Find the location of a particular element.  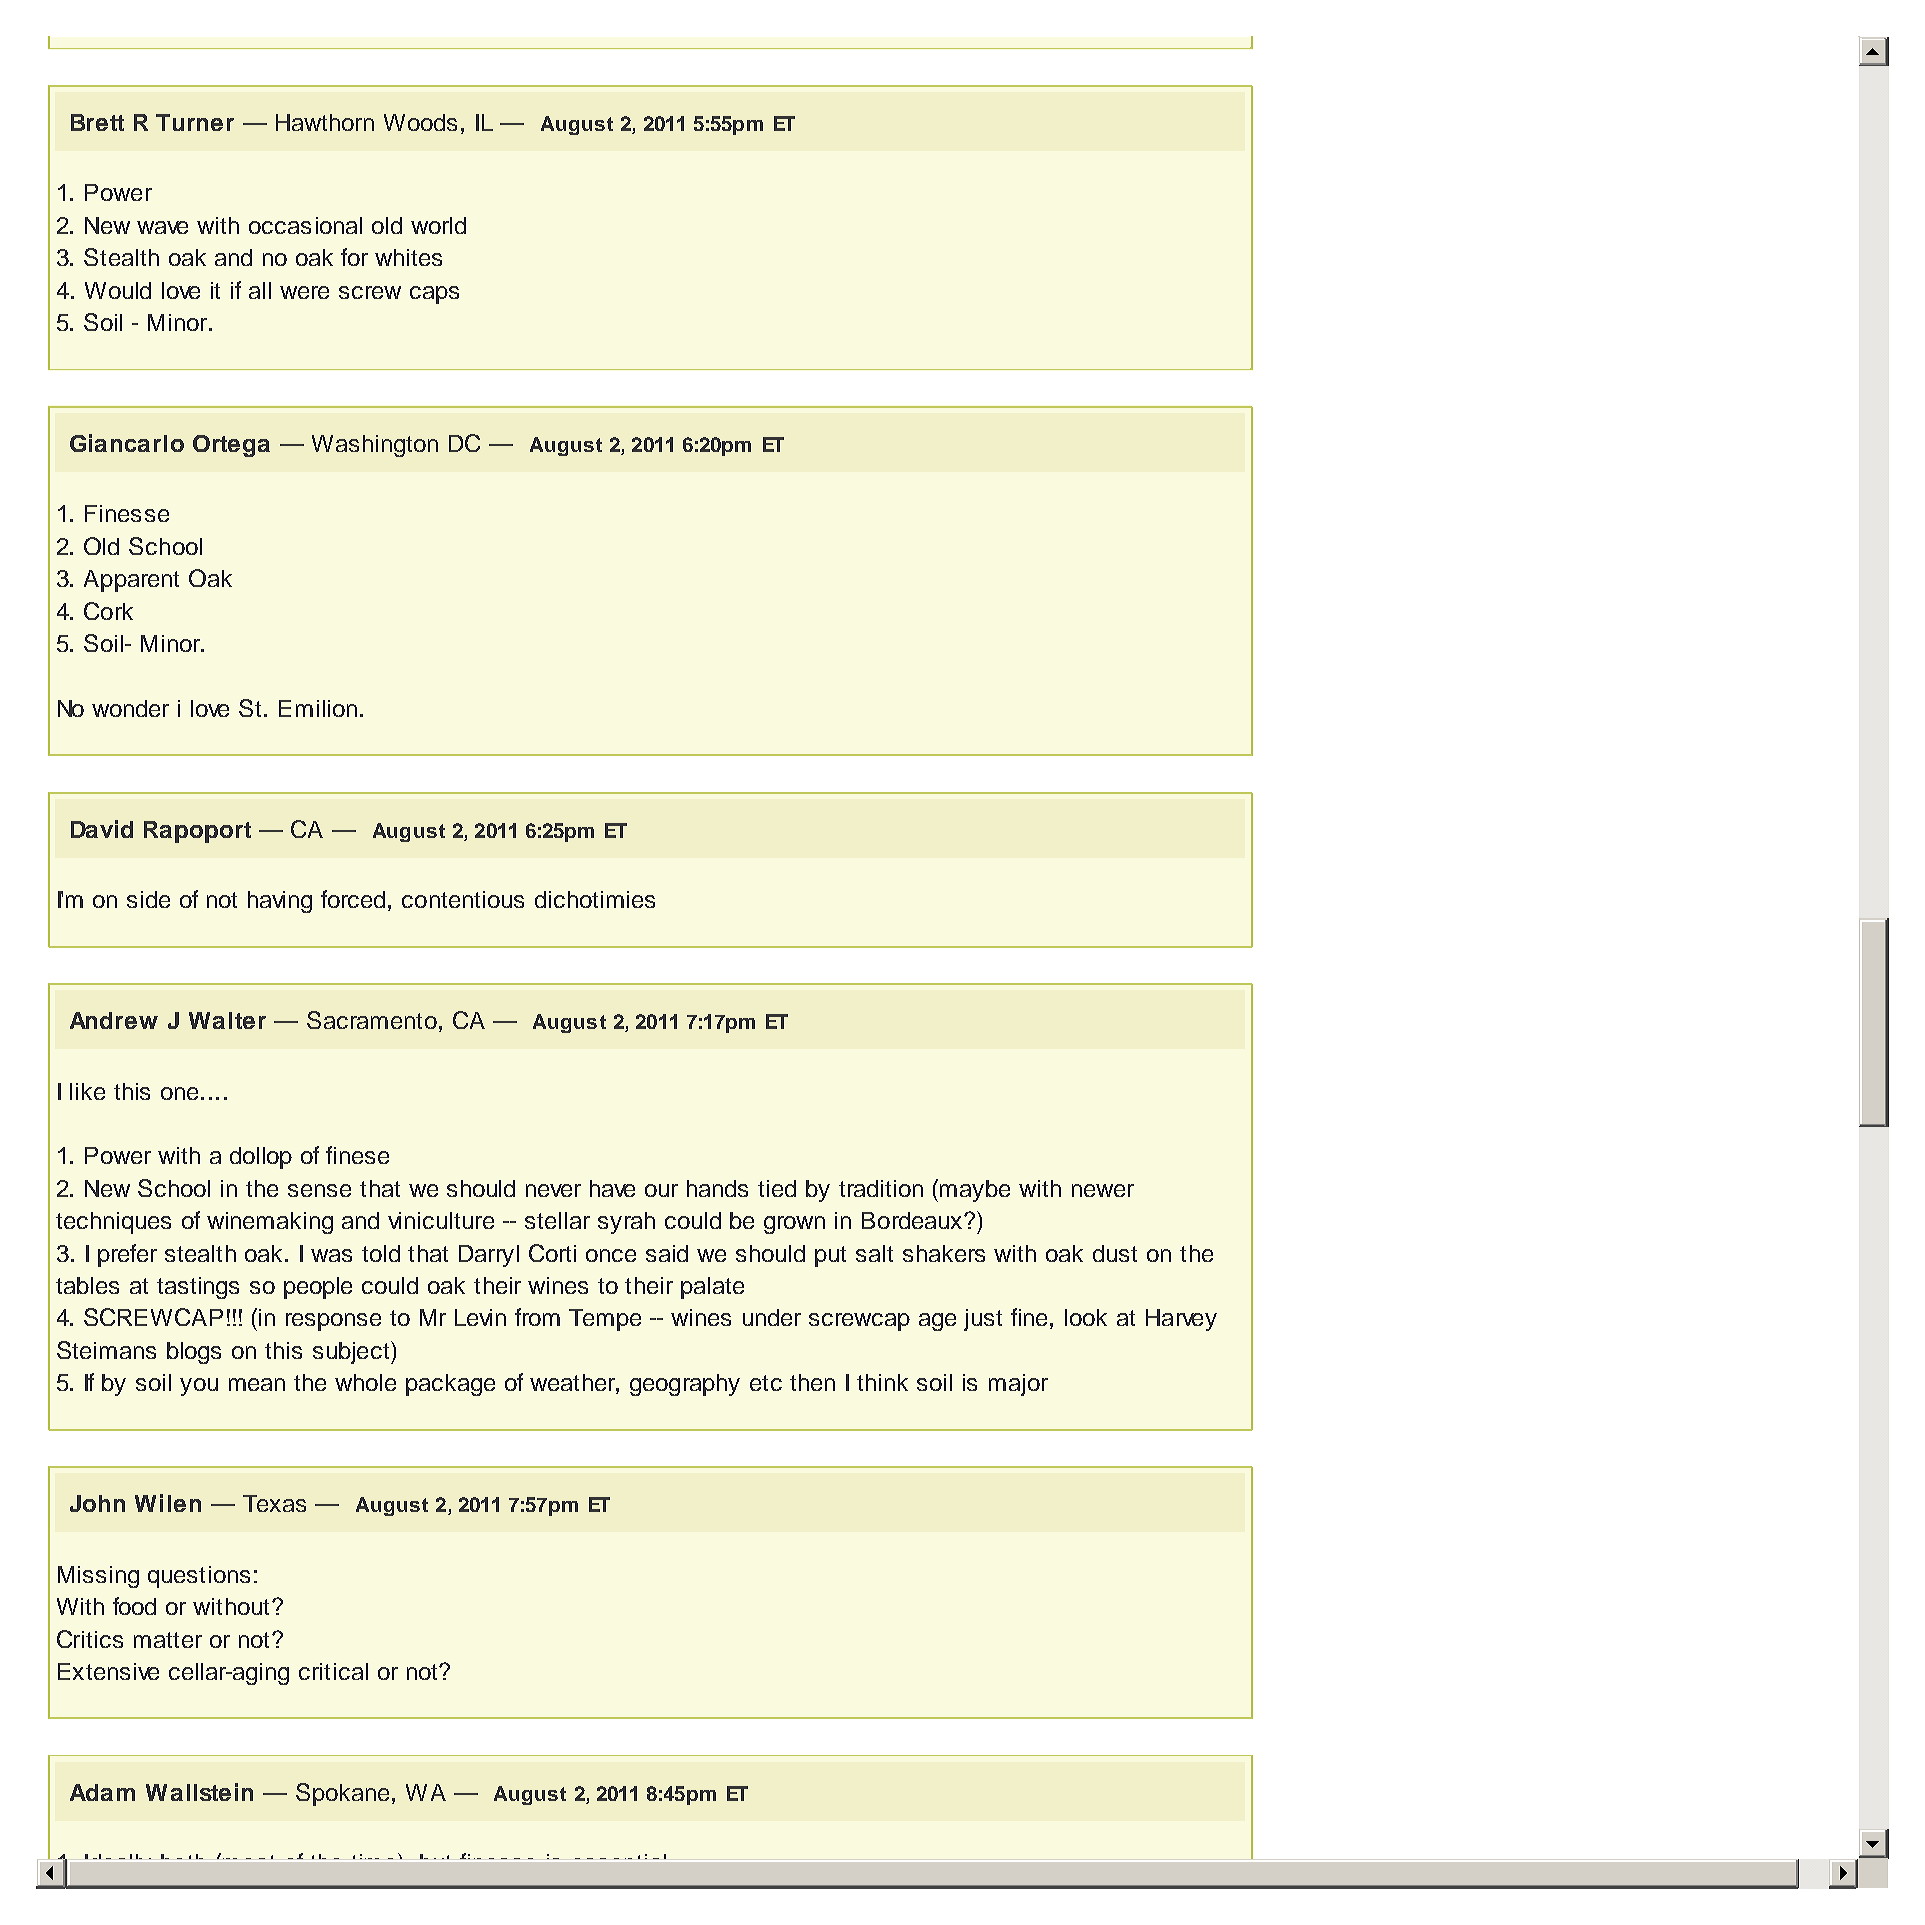

Spokane is located at coordinates (342, 1794).
